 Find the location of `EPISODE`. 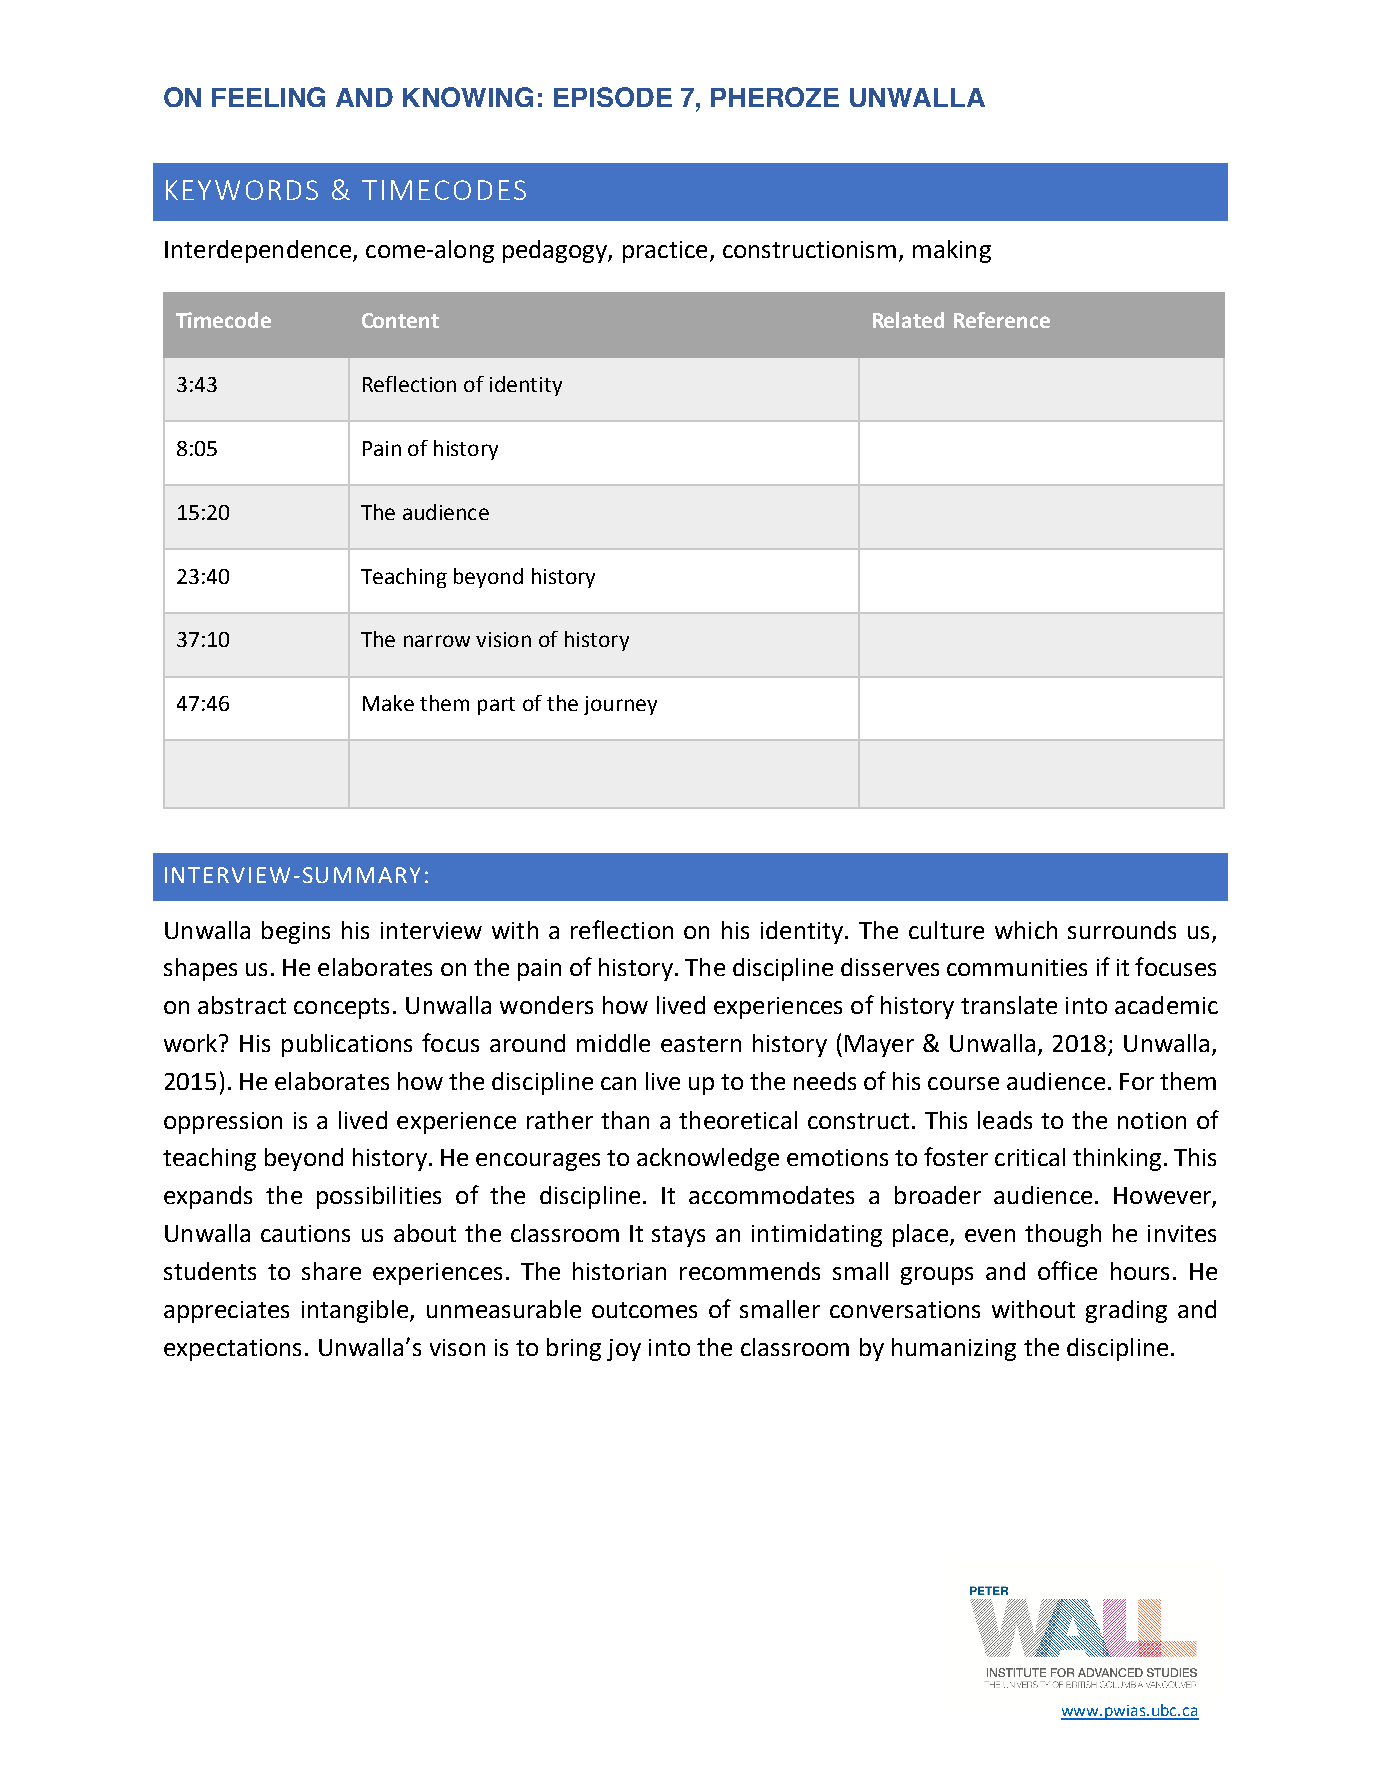

EPISODE is located at coordinates (613, 97).
